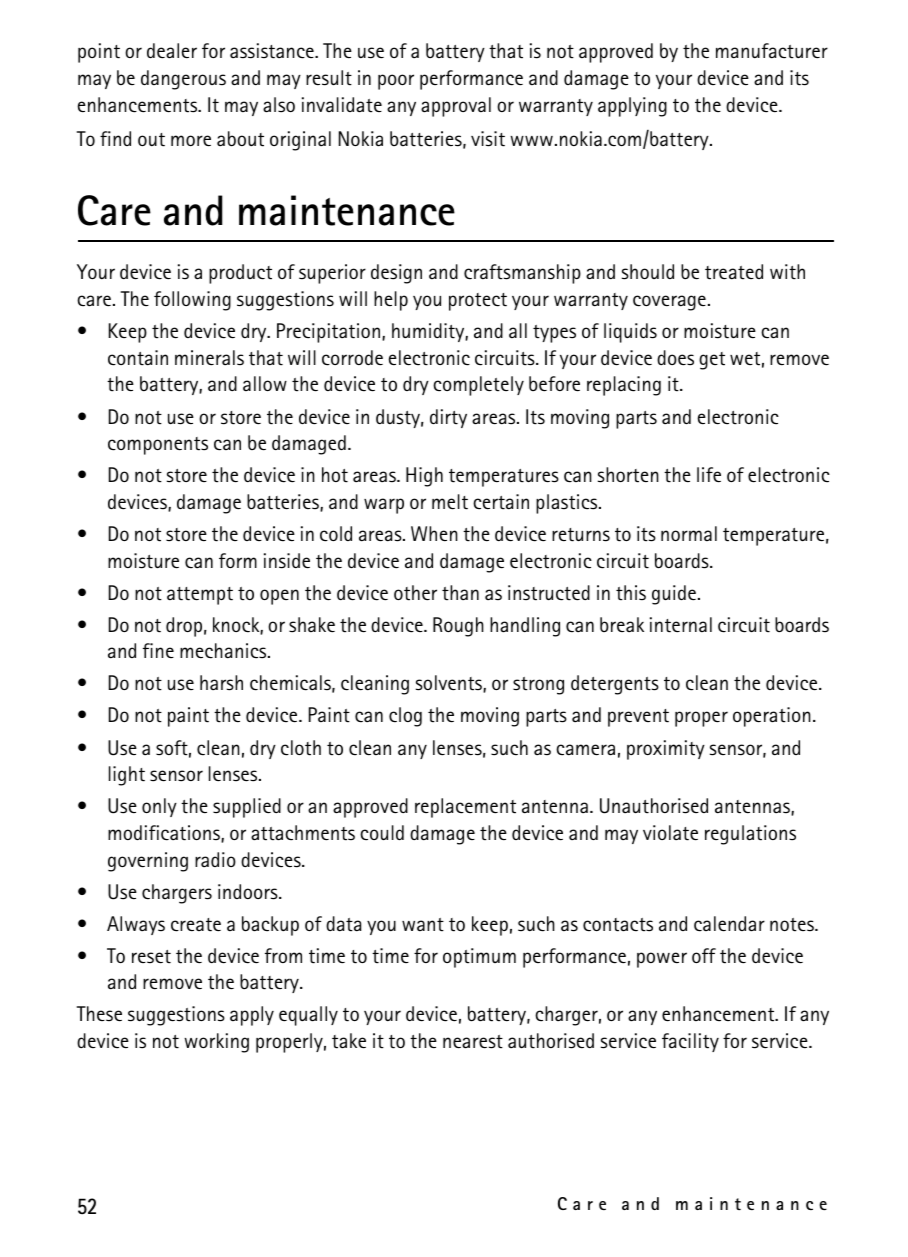 Image resolution: width=908 pixels, height=1257 pixels. I want to click on working, so click(216, 1043).
